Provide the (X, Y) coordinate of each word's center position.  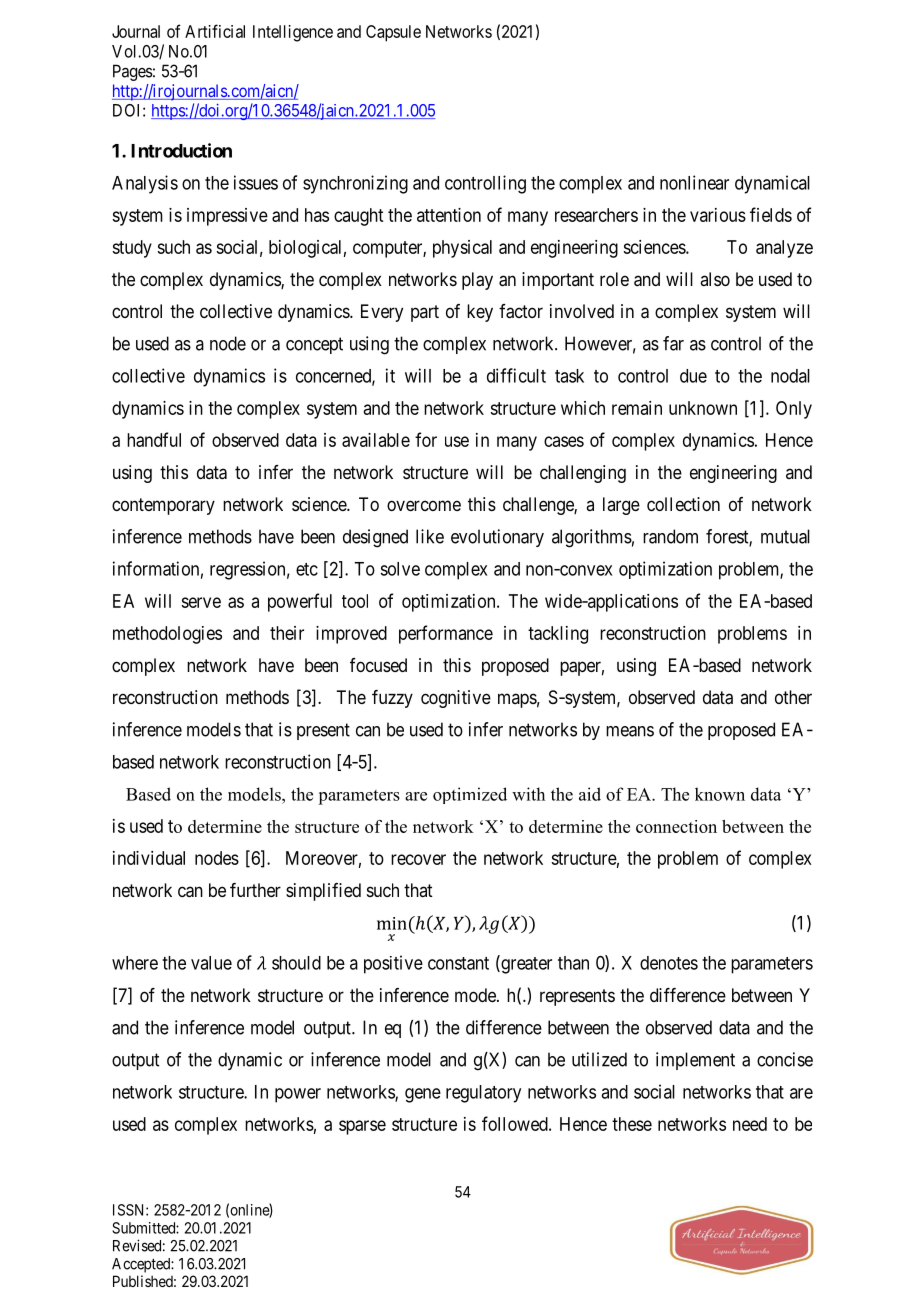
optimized (470, 795)
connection (676, 826)
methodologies (167, 635)
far (673, 343)
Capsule (393, 33)
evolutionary (497, 538)
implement (695, 1061)
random (670, 536)
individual (149, 858)
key (480, 313)
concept (314, 345)
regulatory (483, 1094)
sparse (362, 1127)
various (718, 215)
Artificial (215, 31)
